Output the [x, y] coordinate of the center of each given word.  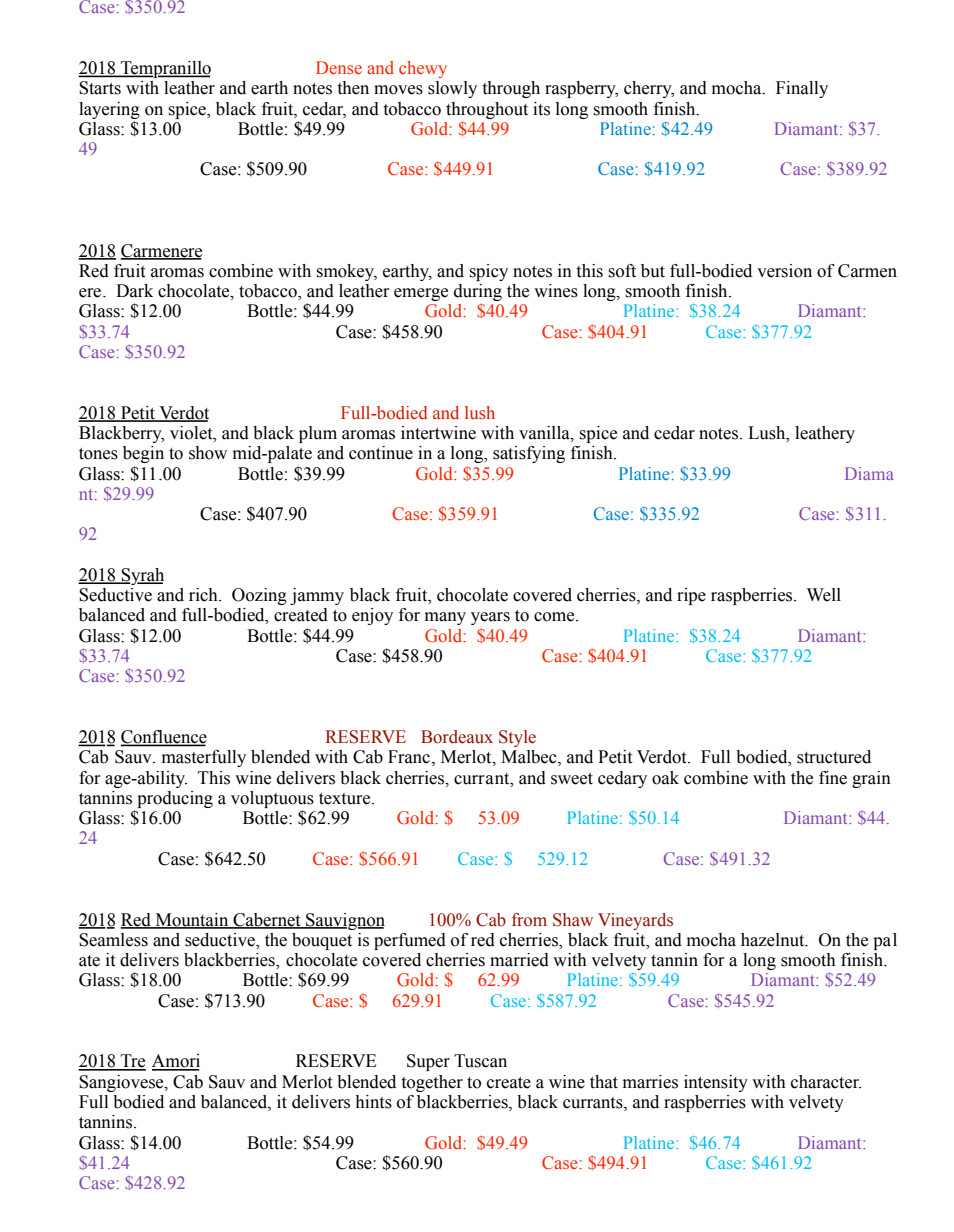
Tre [132, 1062]
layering [109, 110]
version [784, 271]
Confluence [163, 738]
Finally [802, 89]
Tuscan [480, 1061]
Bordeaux [457, 737]
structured [834, 757]
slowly [452, 89]
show [208, 453]
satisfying [529, 454]
